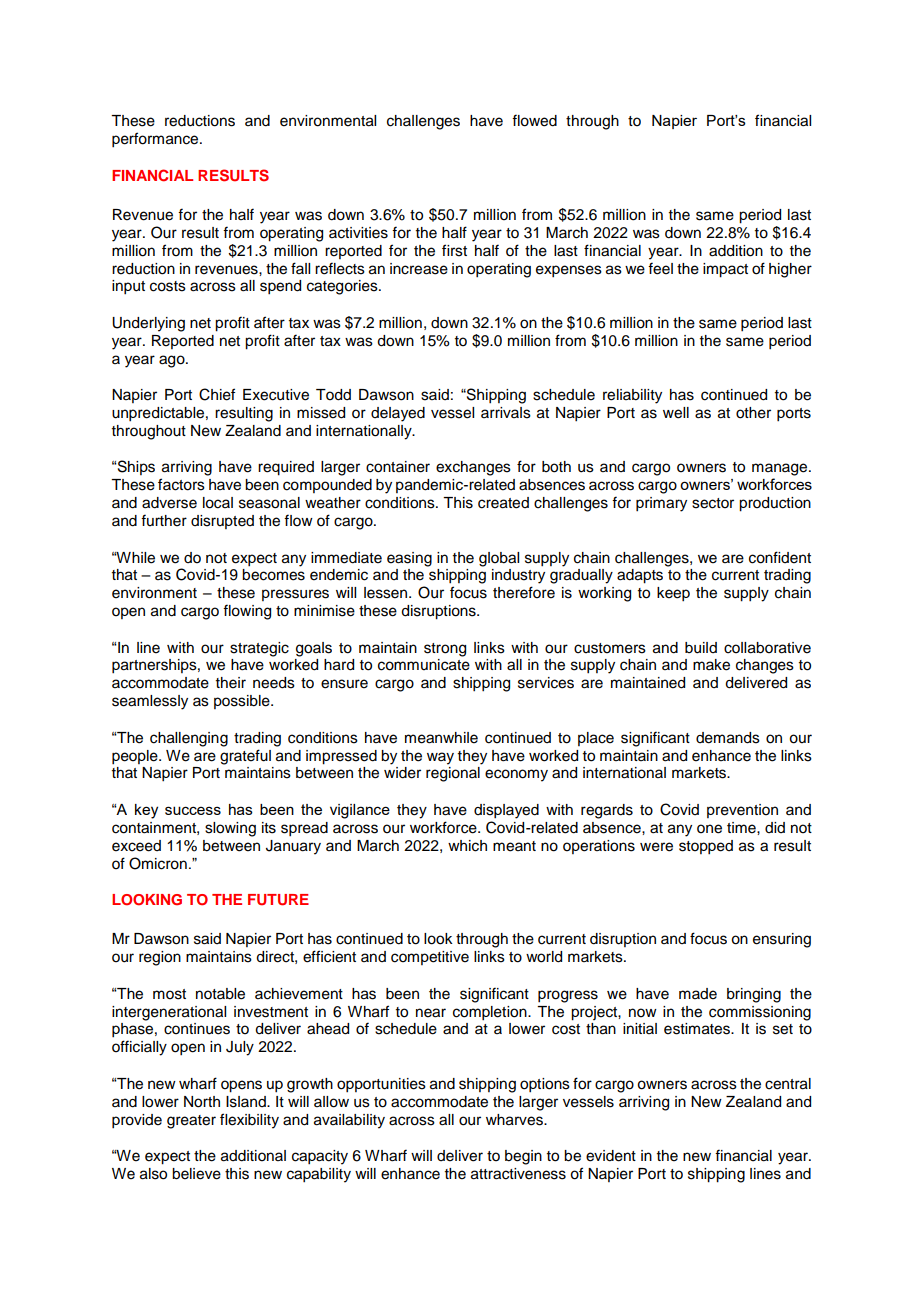 The height and width of the screenshot is (1308, 924). Describe the element at coordinates (709, 829) in the screenshot. I see `one` at that location.
